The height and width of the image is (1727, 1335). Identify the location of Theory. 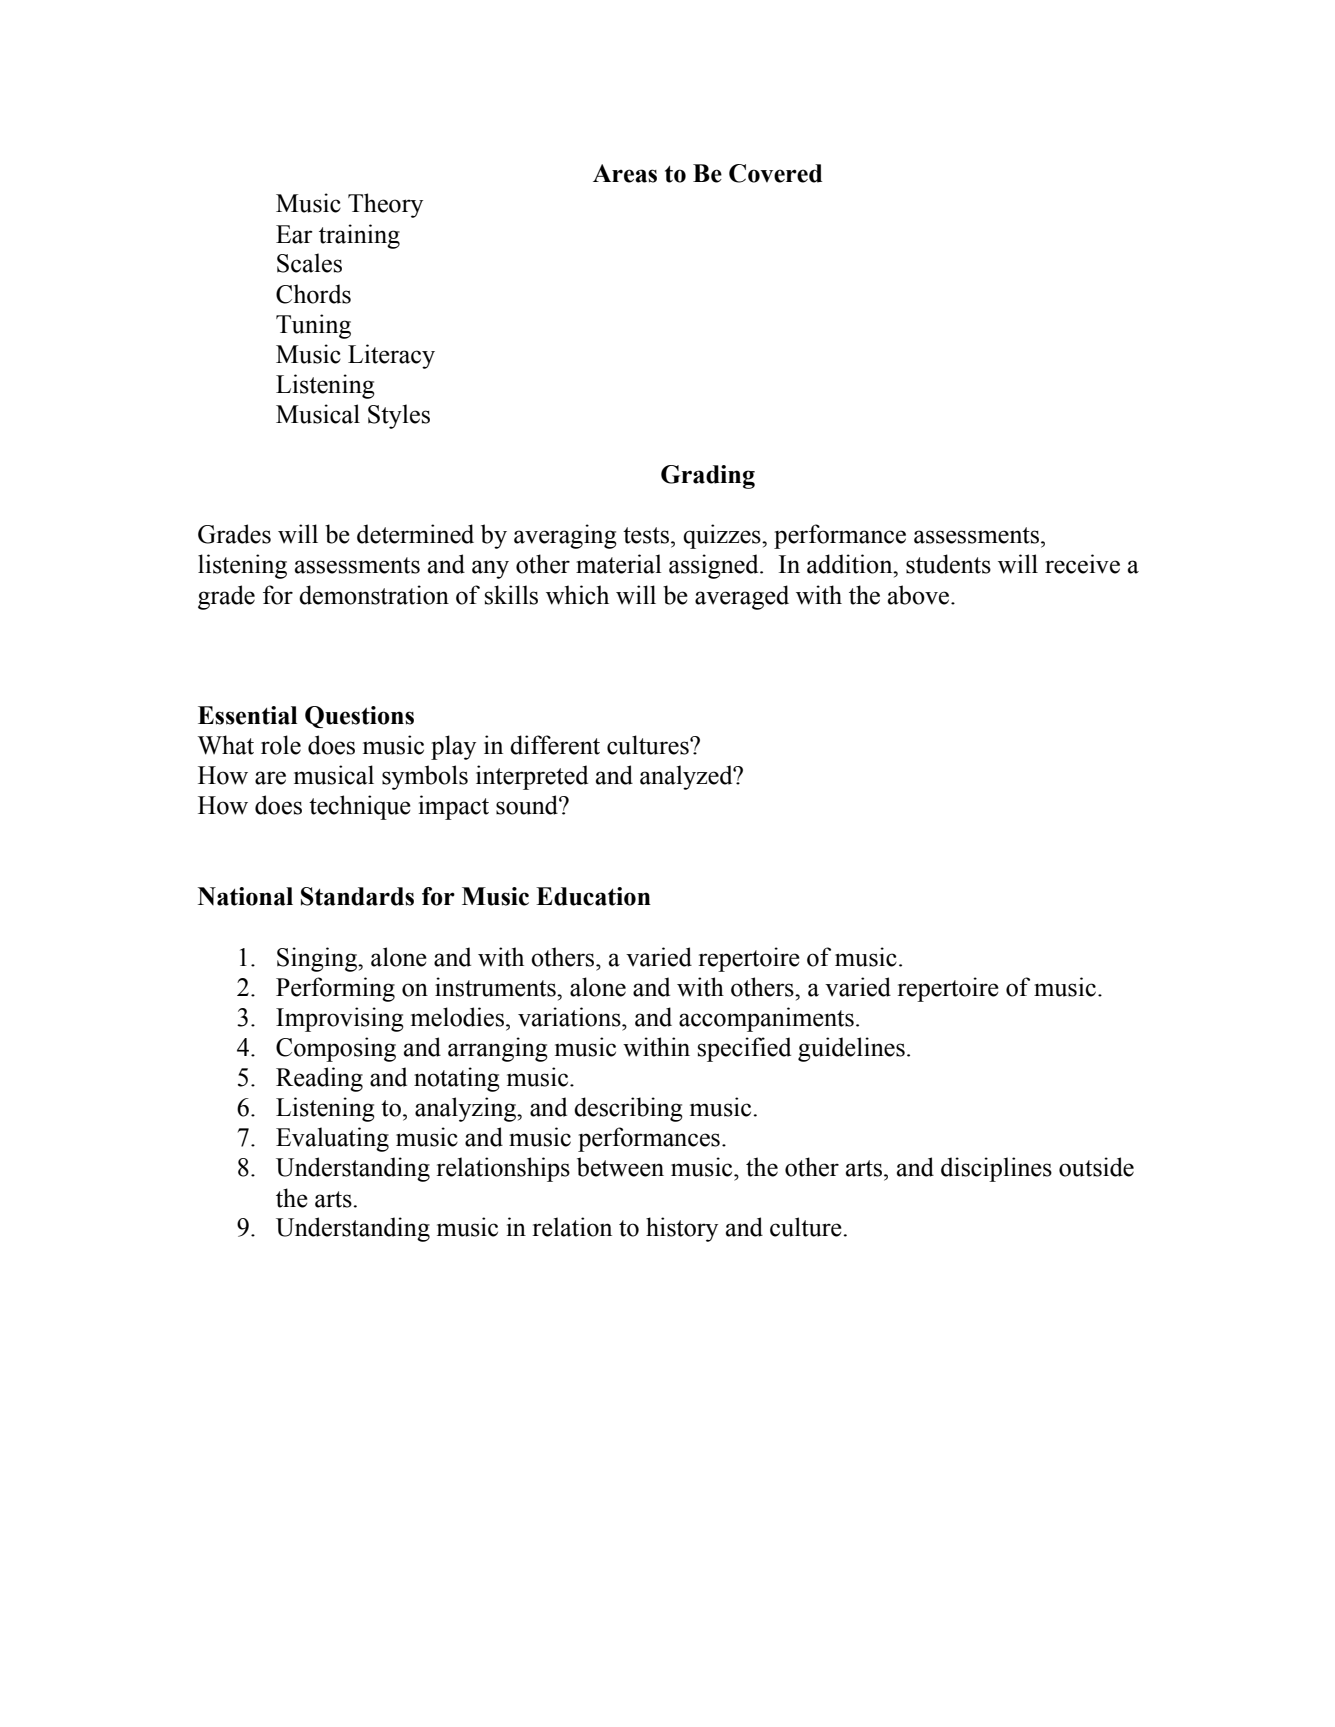
(385, 205).
